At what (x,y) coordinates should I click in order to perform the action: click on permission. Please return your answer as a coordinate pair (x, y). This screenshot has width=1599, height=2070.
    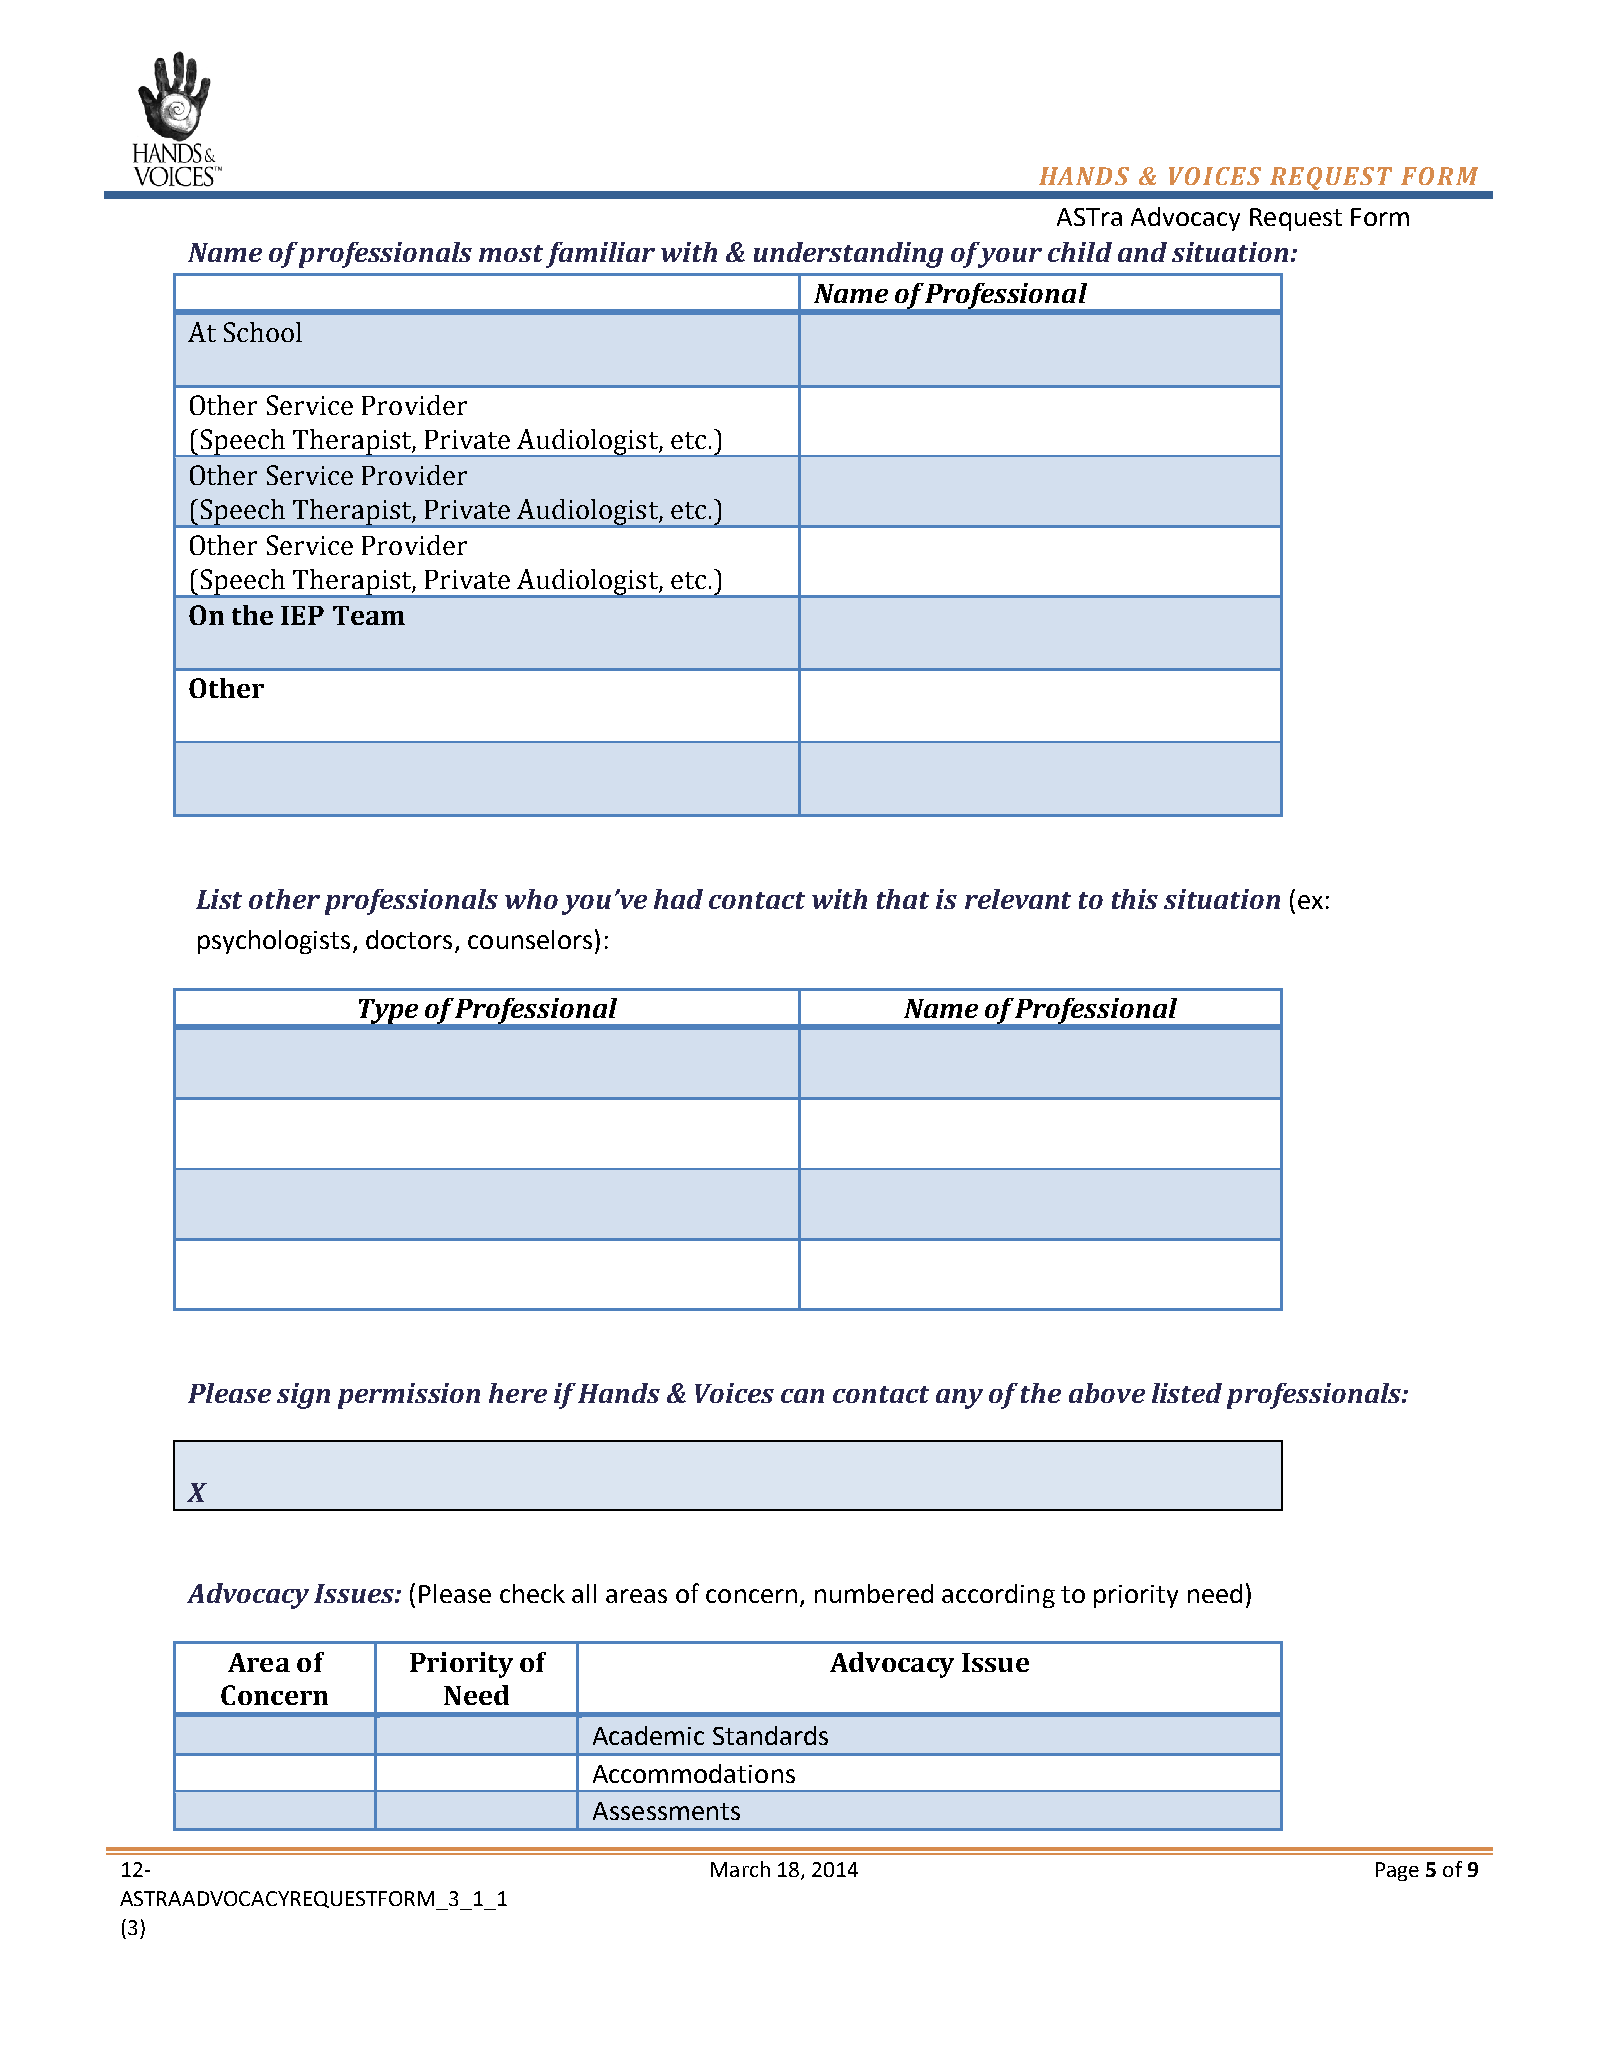
    Looking at the image, I should click on (409, 1396).
